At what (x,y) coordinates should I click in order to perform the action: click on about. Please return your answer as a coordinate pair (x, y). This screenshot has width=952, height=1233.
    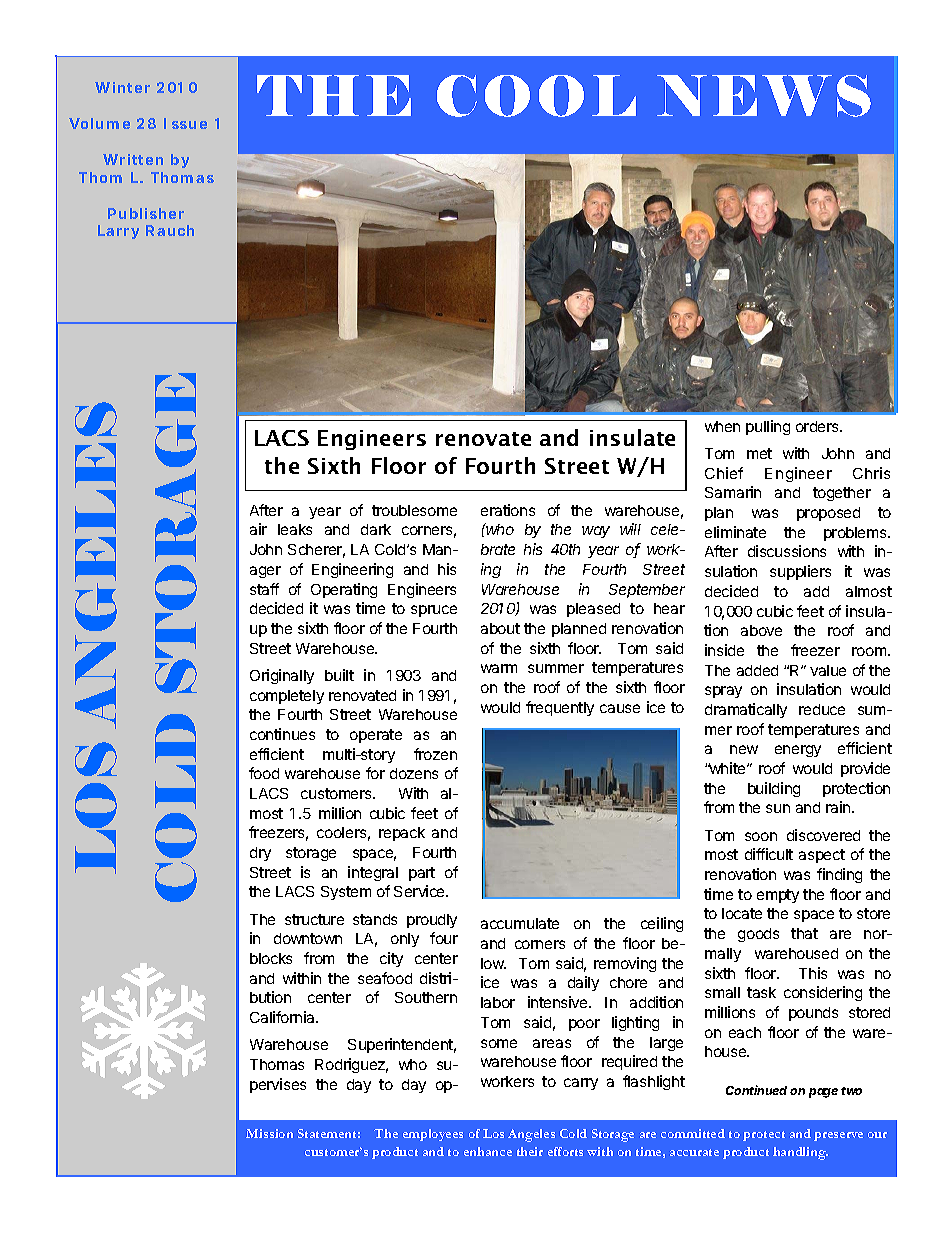
    Looking at the image, I should click on (500, 628).
